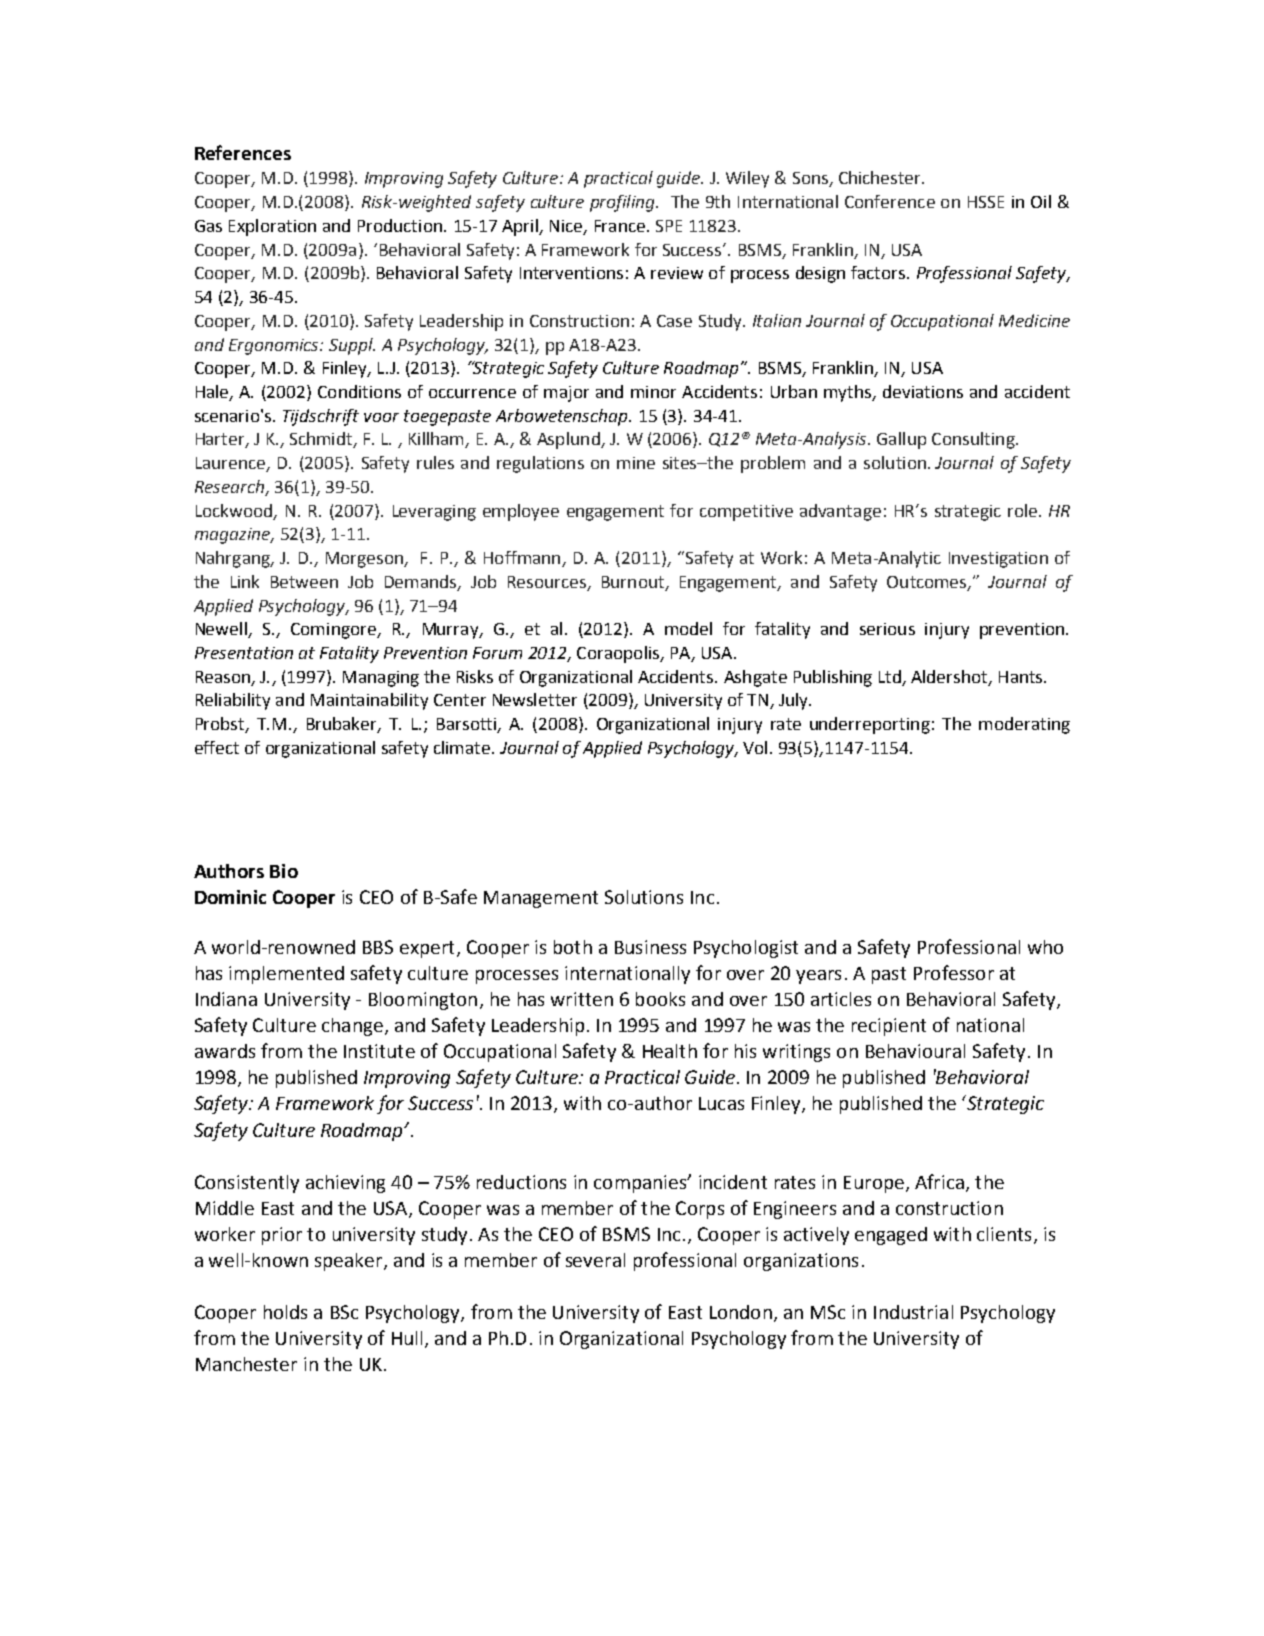 Image resolution: width=1264 pixels, height=1636 pixels. Describe the element at coordinates (890, 201) in the image. I see `Conference` at that location.
